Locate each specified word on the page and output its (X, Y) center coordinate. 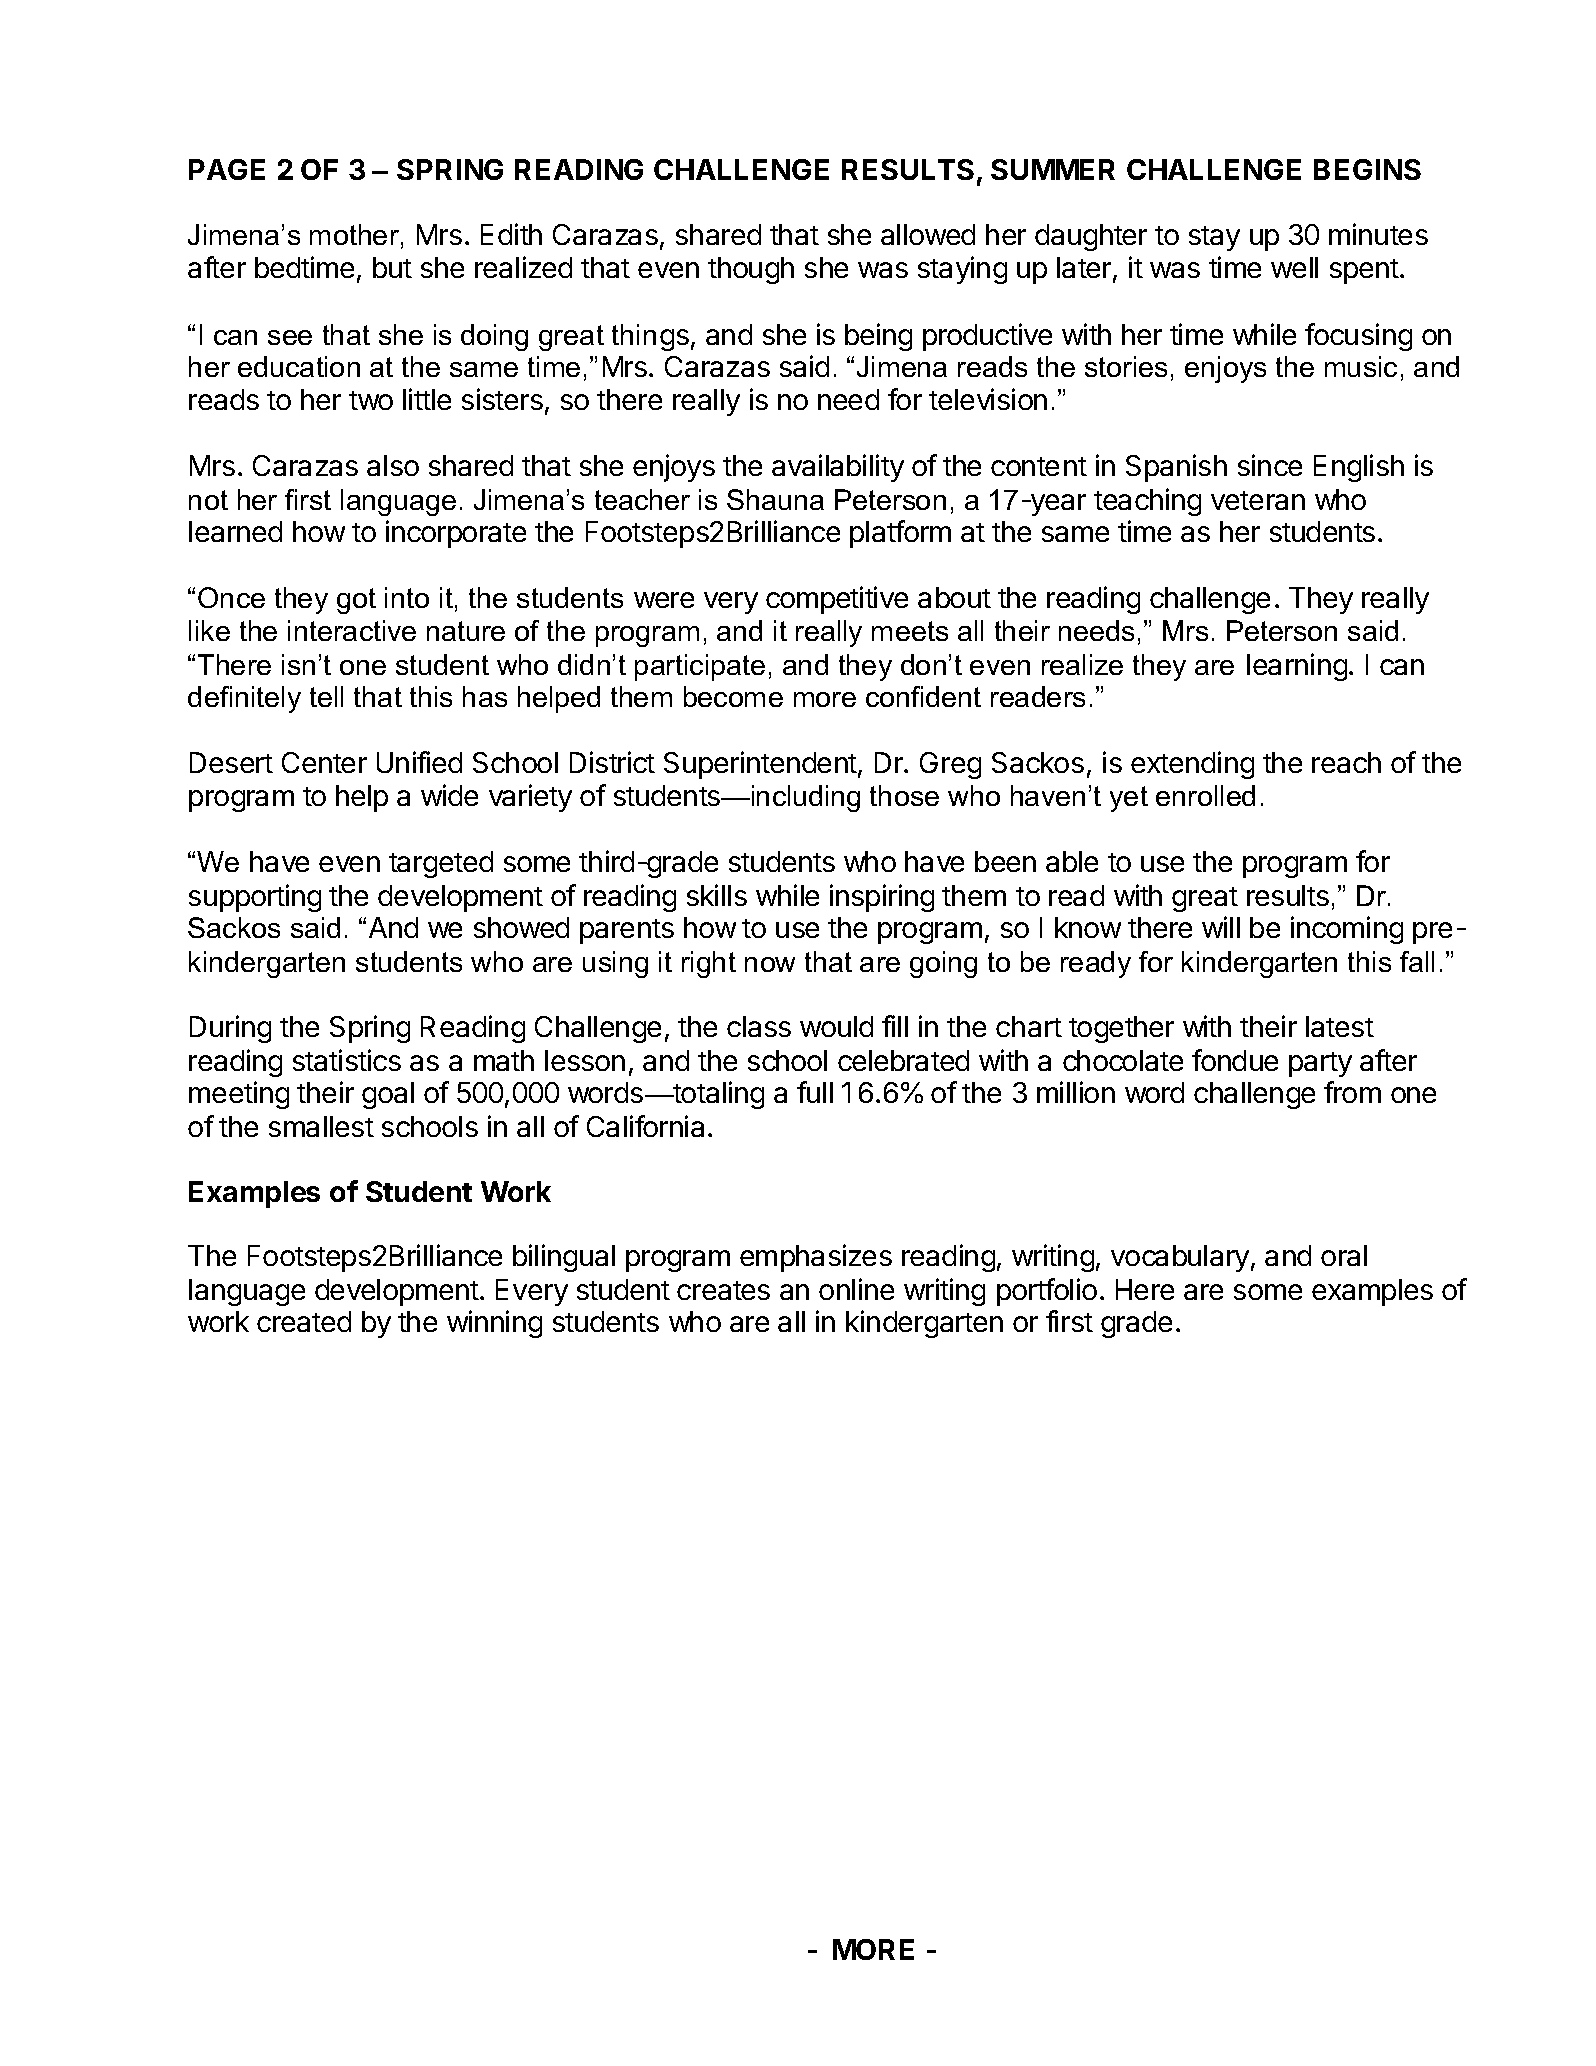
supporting (255, 898)
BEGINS (1367, 169)
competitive (837, 600)
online (856, 1289)
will (1221, 927)
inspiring (882, 898)
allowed (928, 234)
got (356, 601)
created (304, 1321)
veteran (1258, 500)
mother (354, 234)
